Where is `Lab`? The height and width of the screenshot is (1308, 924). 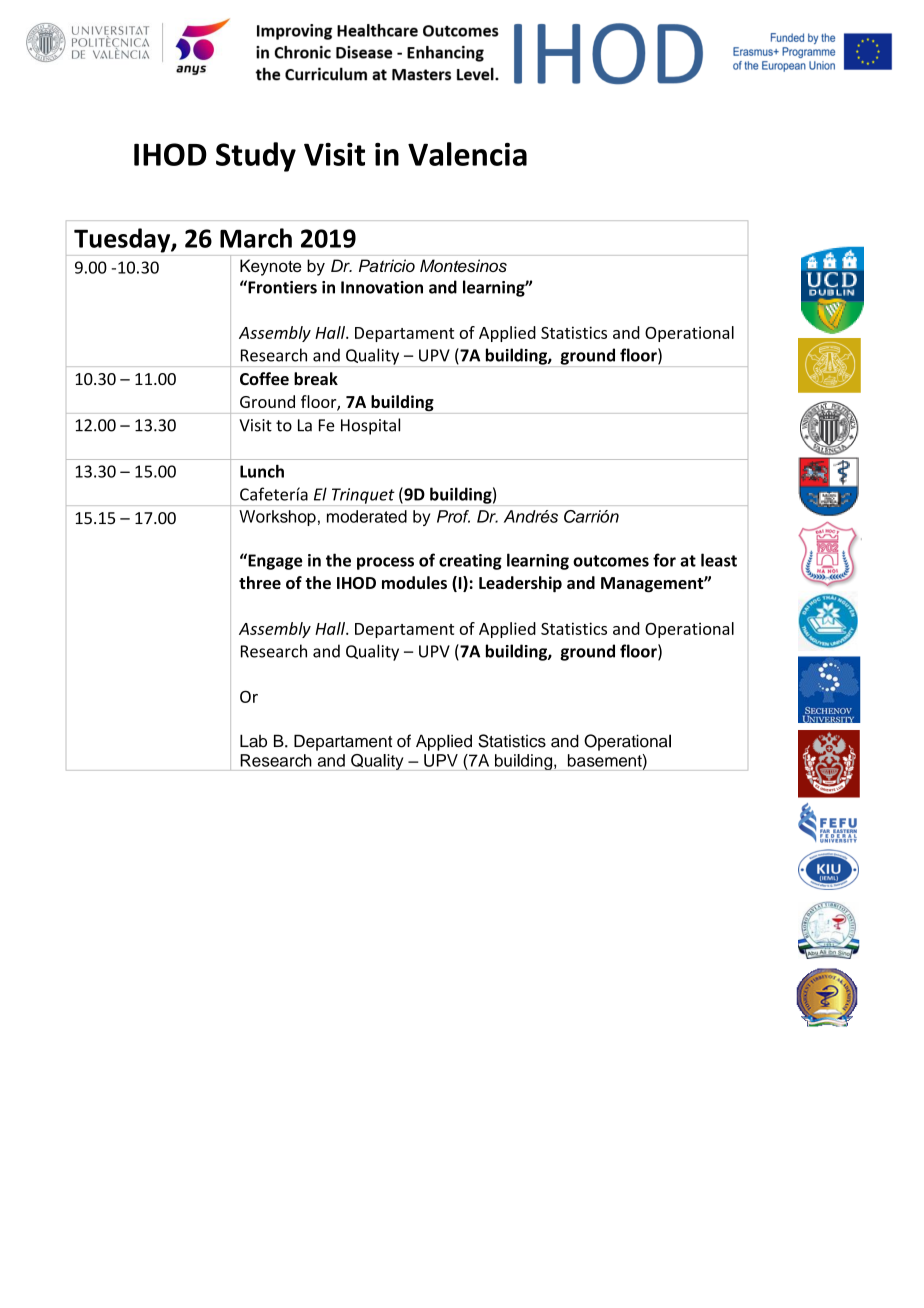
Lab is located at coordinates (253, 741).
